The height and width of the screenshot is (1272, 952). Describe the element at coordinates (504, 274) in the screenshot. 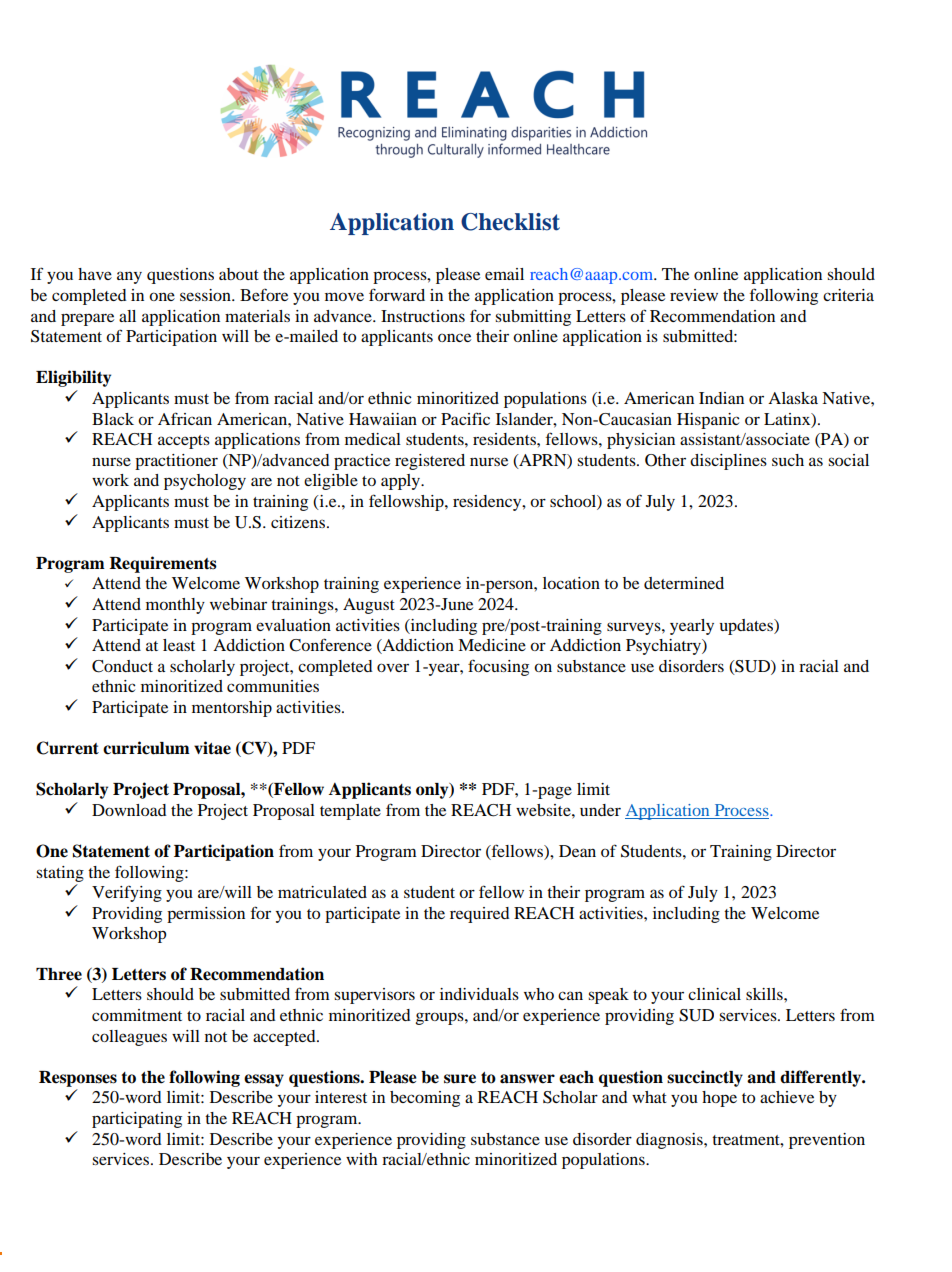

I see `email` at that location.
